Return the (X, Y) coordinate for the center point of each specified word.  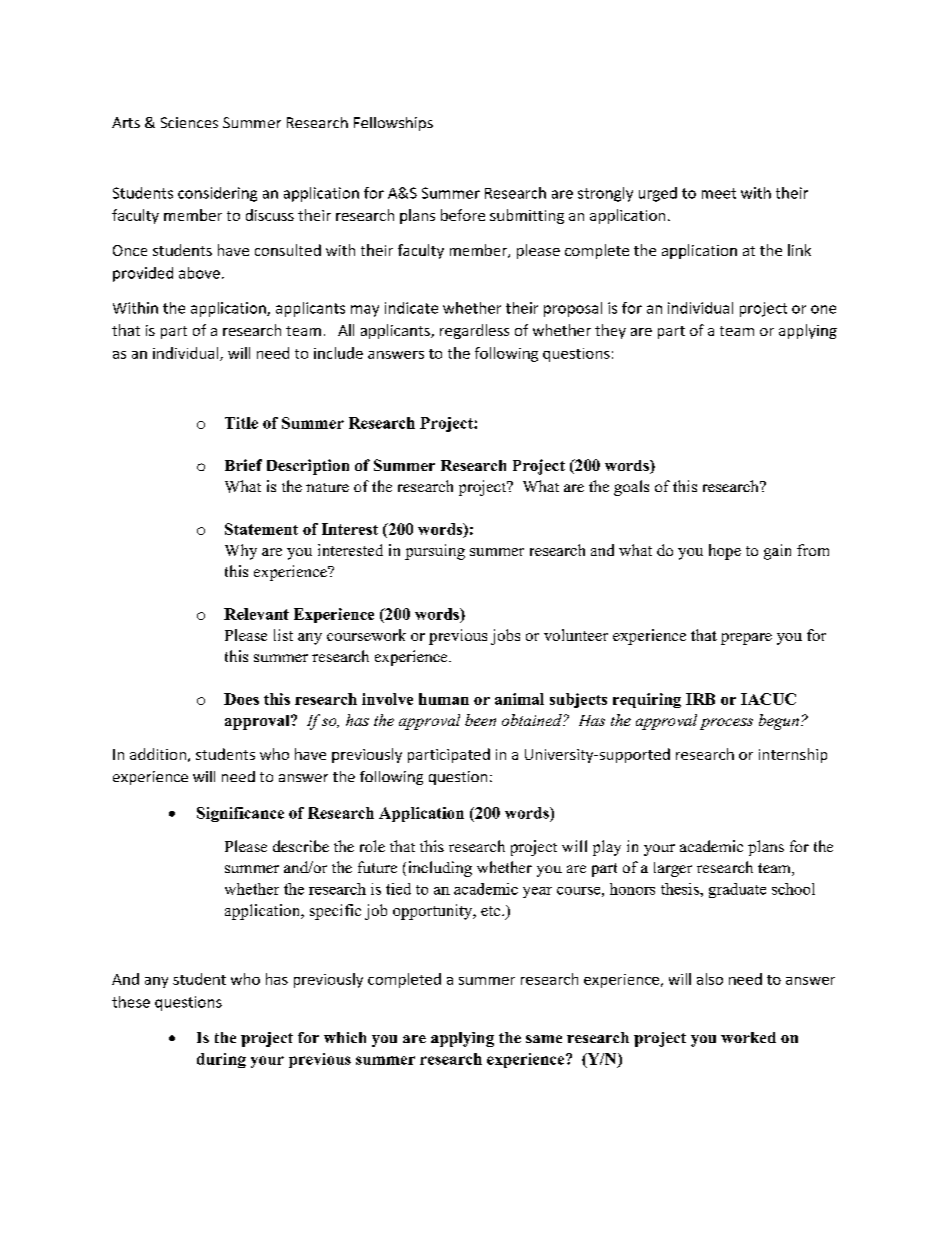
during (221, 1060)
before (463, 215)
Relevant (256, 614)
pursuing (435, 552)
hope (725, 552)
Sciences (189, 122)
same (544, 1039)
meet (719, 193)
